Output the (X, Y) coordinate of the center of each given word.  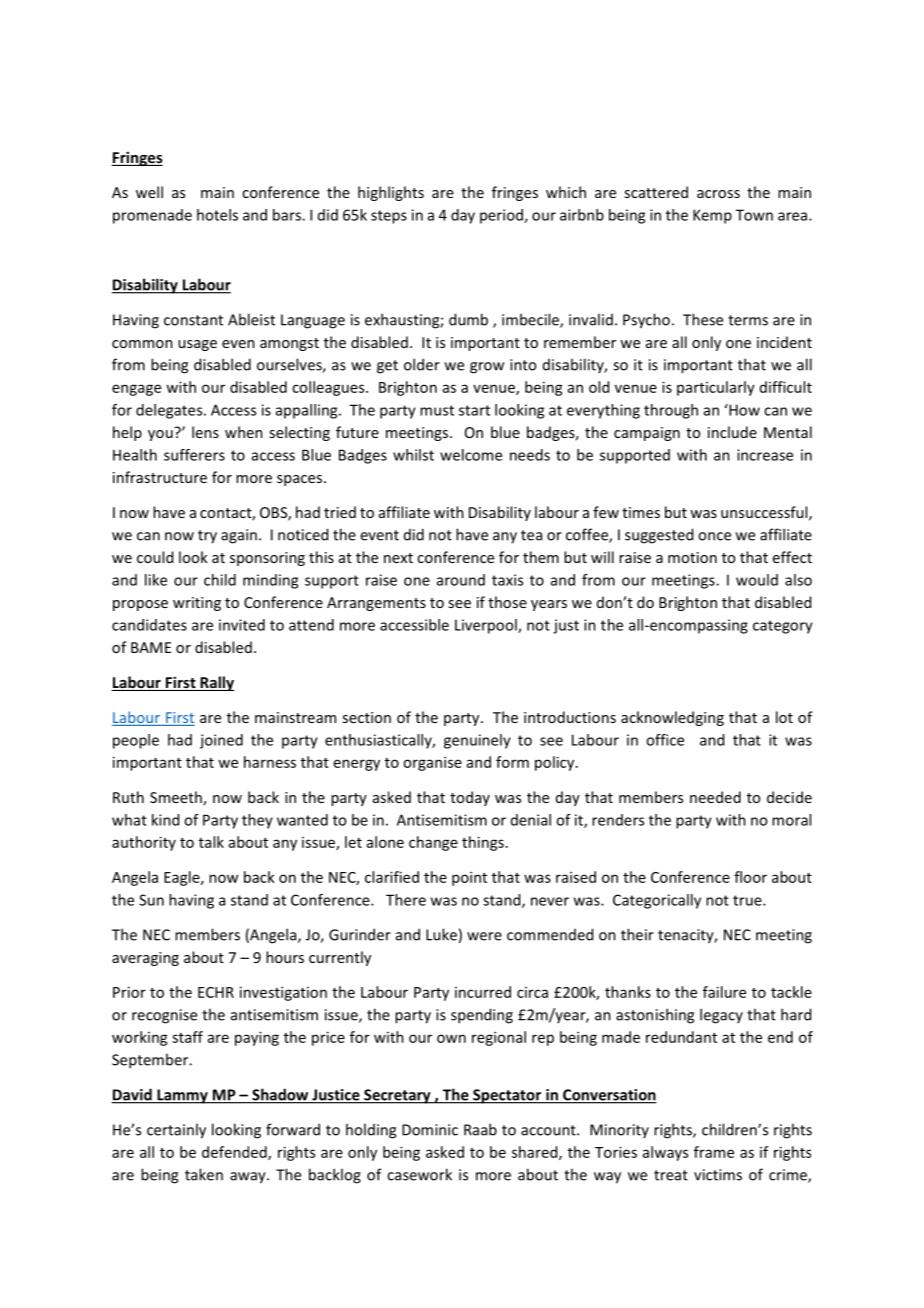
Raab (480, 1129)
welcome (471, 455)
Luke (441, 934)
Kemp (712, 216)
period (502, 216)
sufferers (194, 455)
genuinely (477, 741)
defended (235, 1153)
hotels (217, 215)
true (748, 900)
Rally (216, 683)
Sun (151, 900)
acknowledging (672, 718)
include (732, 432)
